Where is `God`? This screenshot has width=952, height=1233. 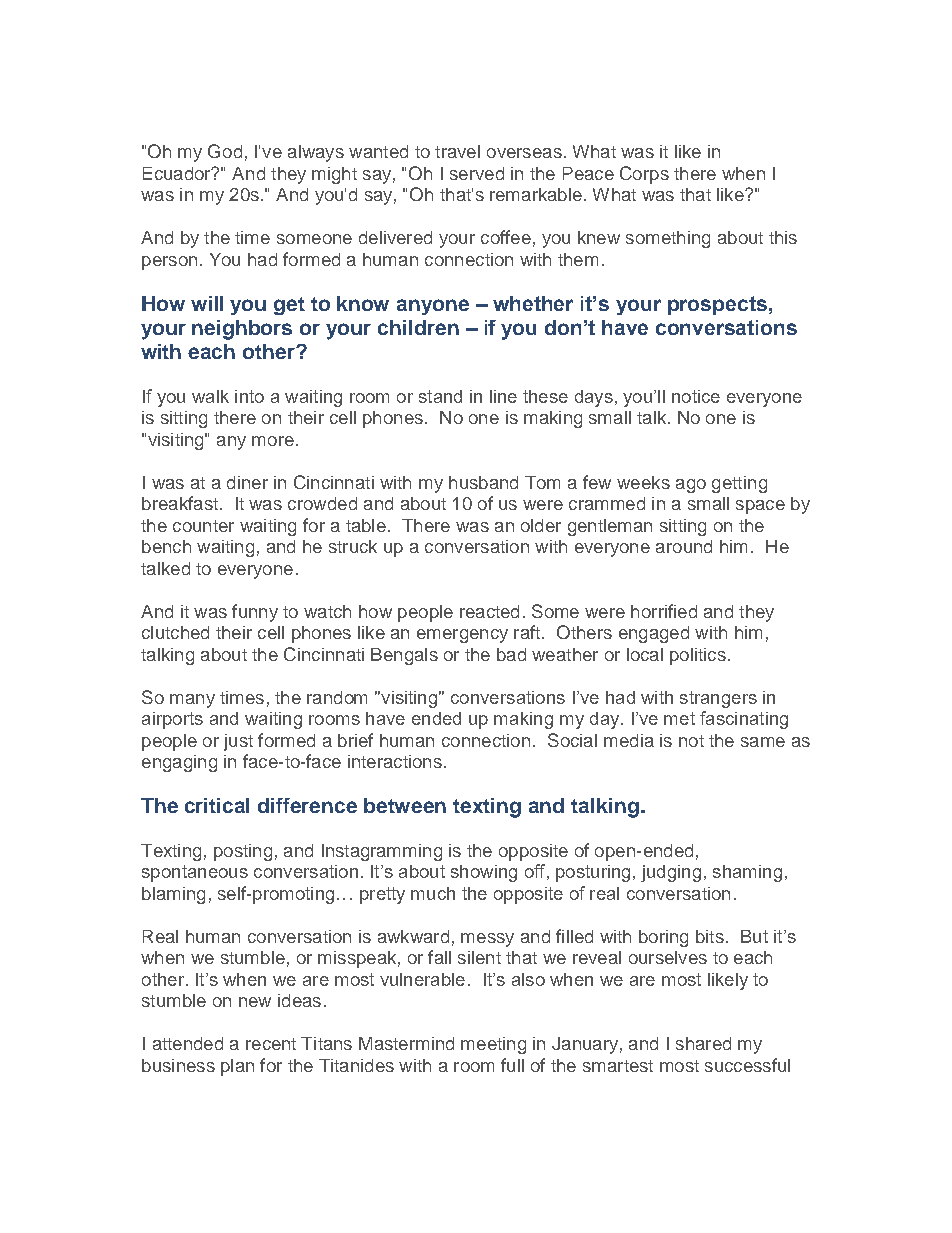 God is located at coordinates (225, 151).
